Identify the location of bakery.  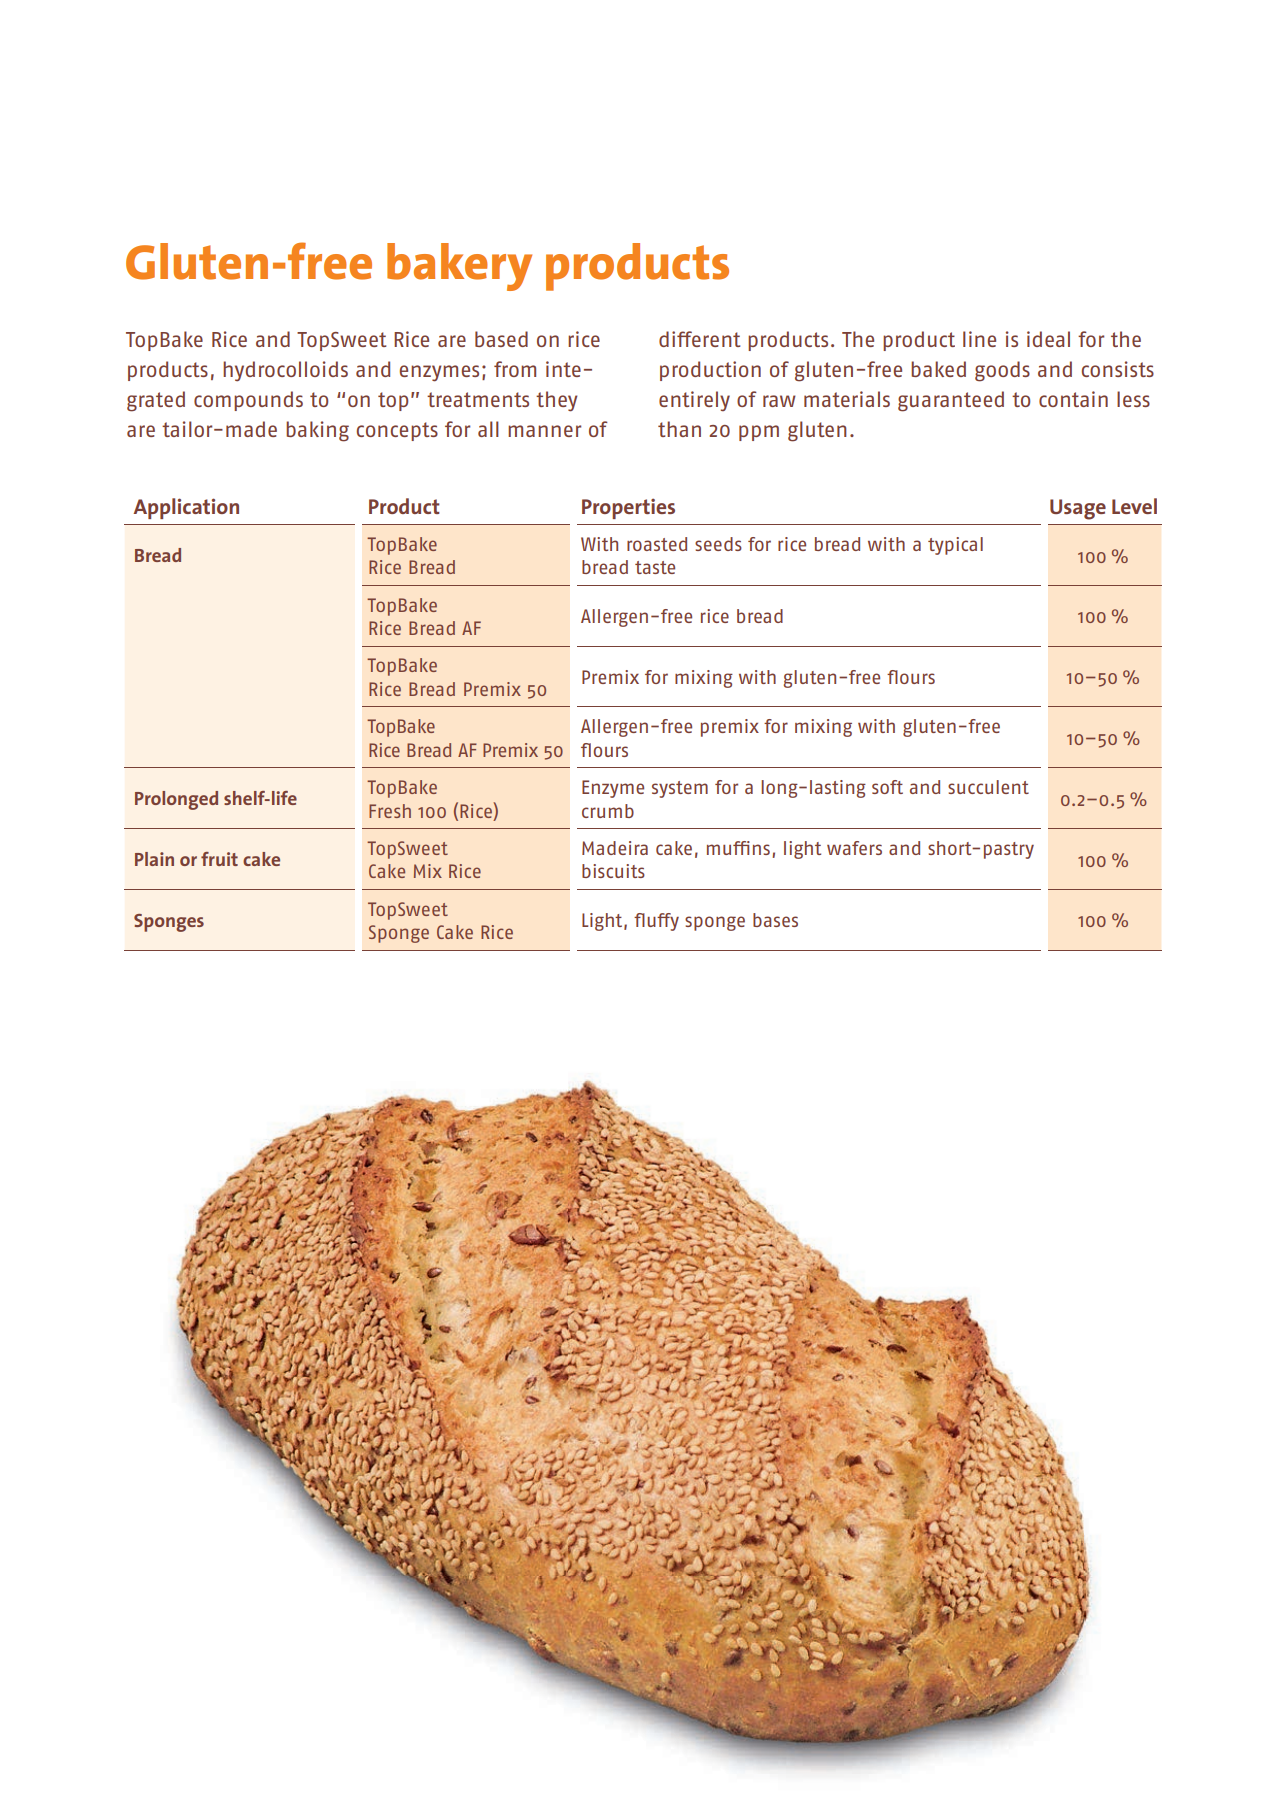
(459, 267).
